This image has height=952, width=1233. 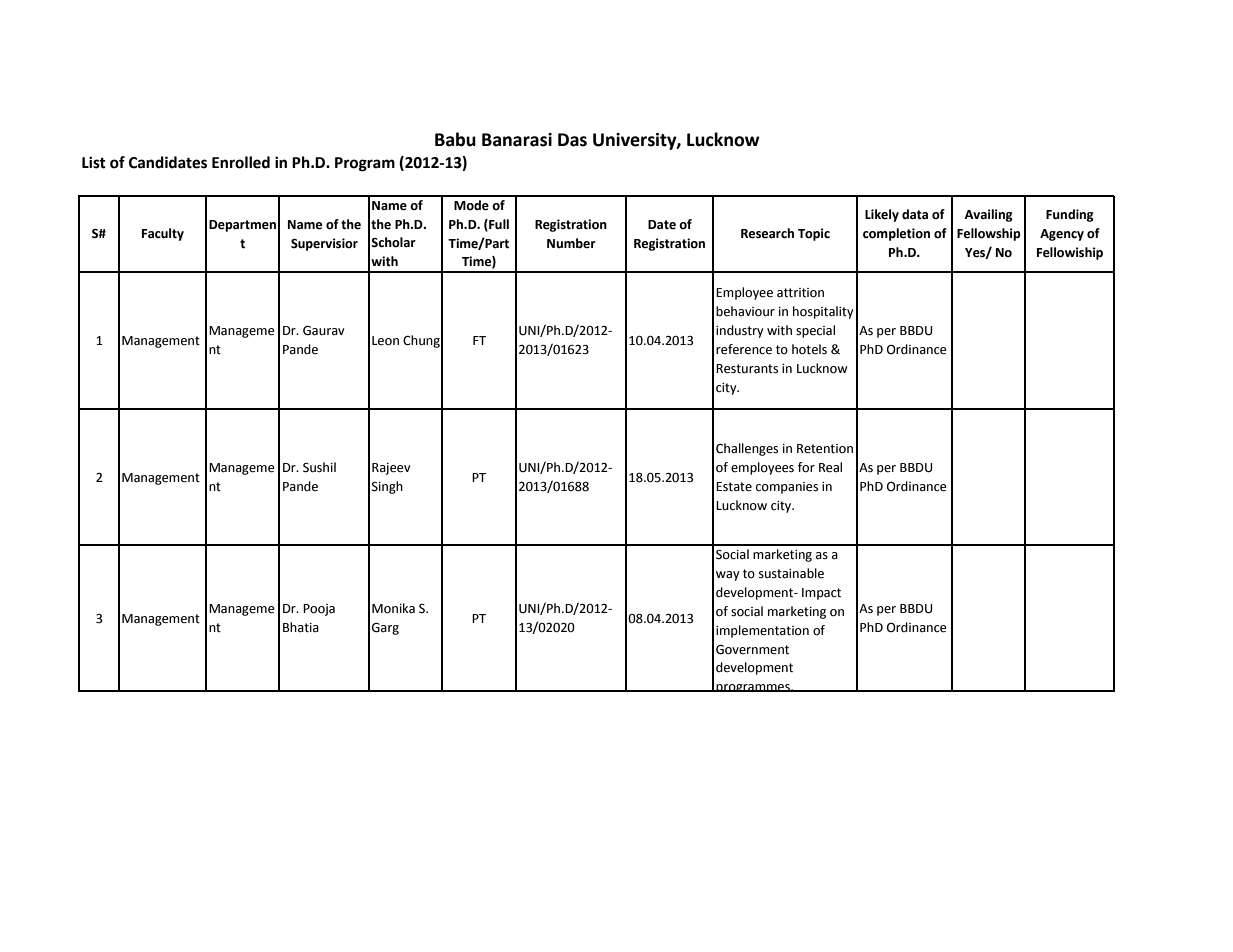 What do you see at coordinates (752, 650) in the image?
I see `Government` at bounding box center [752, 650].
